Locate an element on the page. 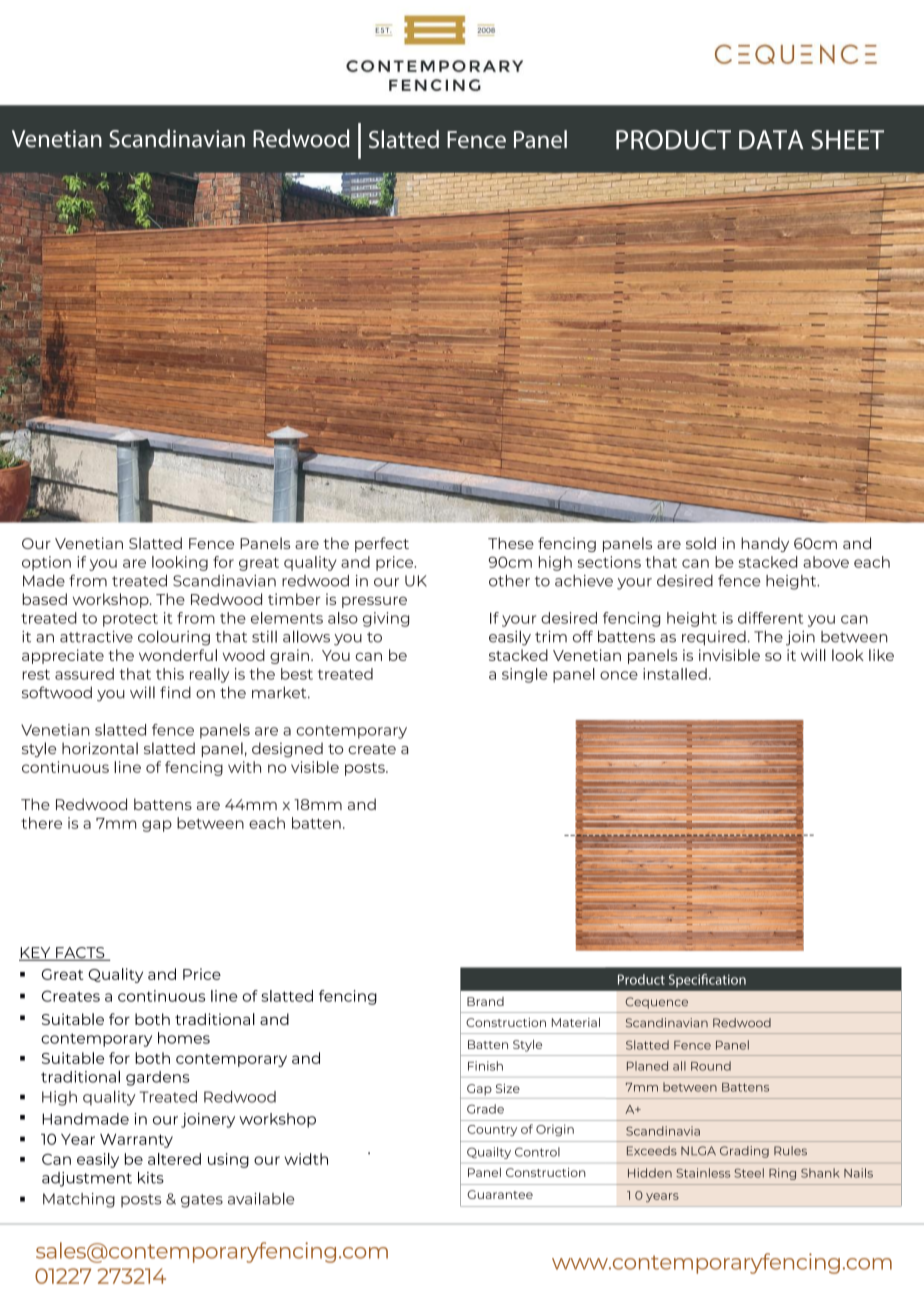 Image resolution: width=924 pixels, height=1308 pixels. designed is located at coordinates (287, 749).
